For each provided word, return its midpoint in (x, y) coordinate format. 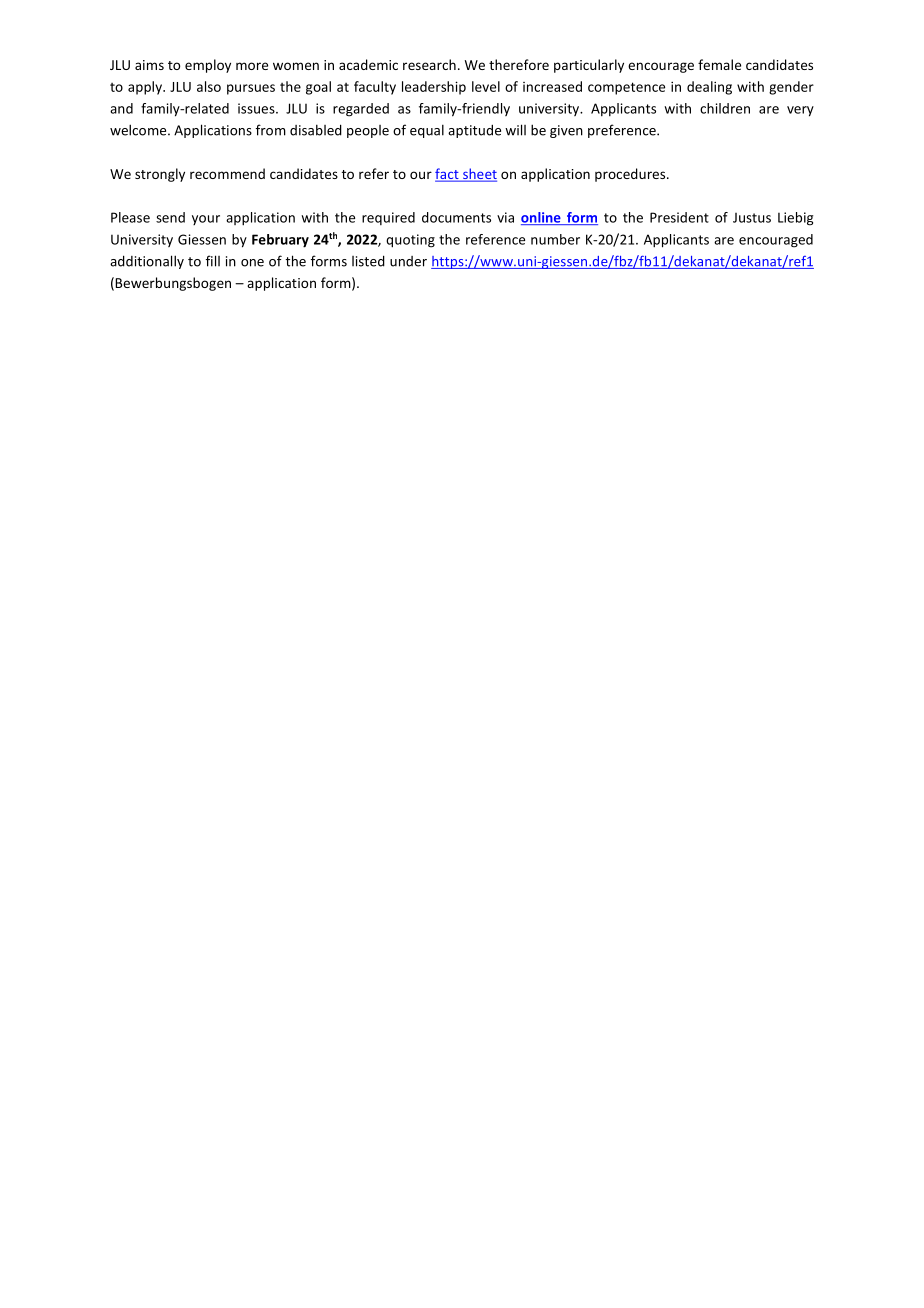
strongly (160, 175)
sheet (479, 175)
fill (213, 261)
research (429, 64)
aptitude (474, 131)
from (271, 130)
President (679, 217)
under (408, 261)
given (566, 131)
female (719, 64)
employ (208, 66)
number (555, 239)
